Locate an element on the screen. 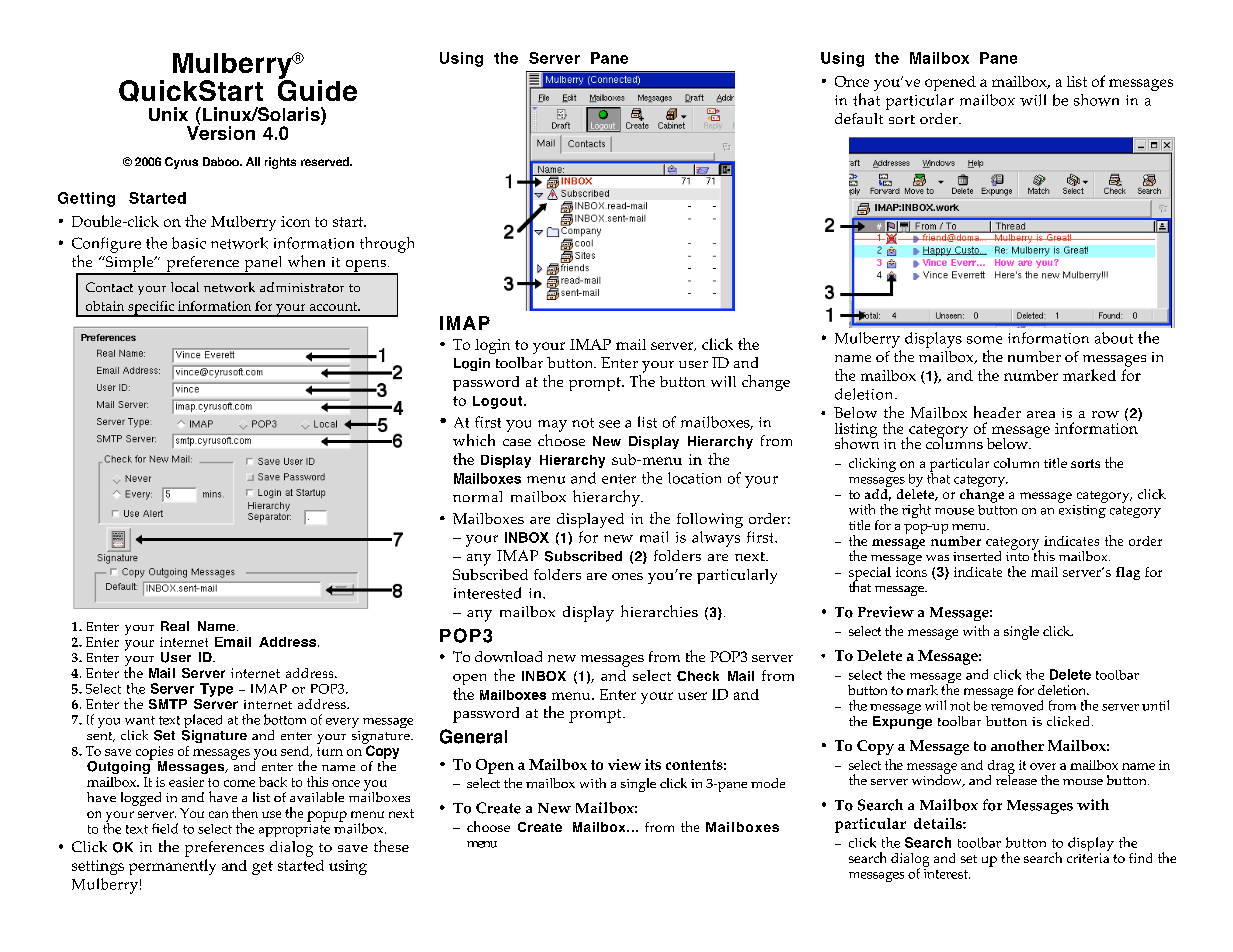 The height and width of the screenshot is (952, 1233). specific is located at coordinates (151, 309).
